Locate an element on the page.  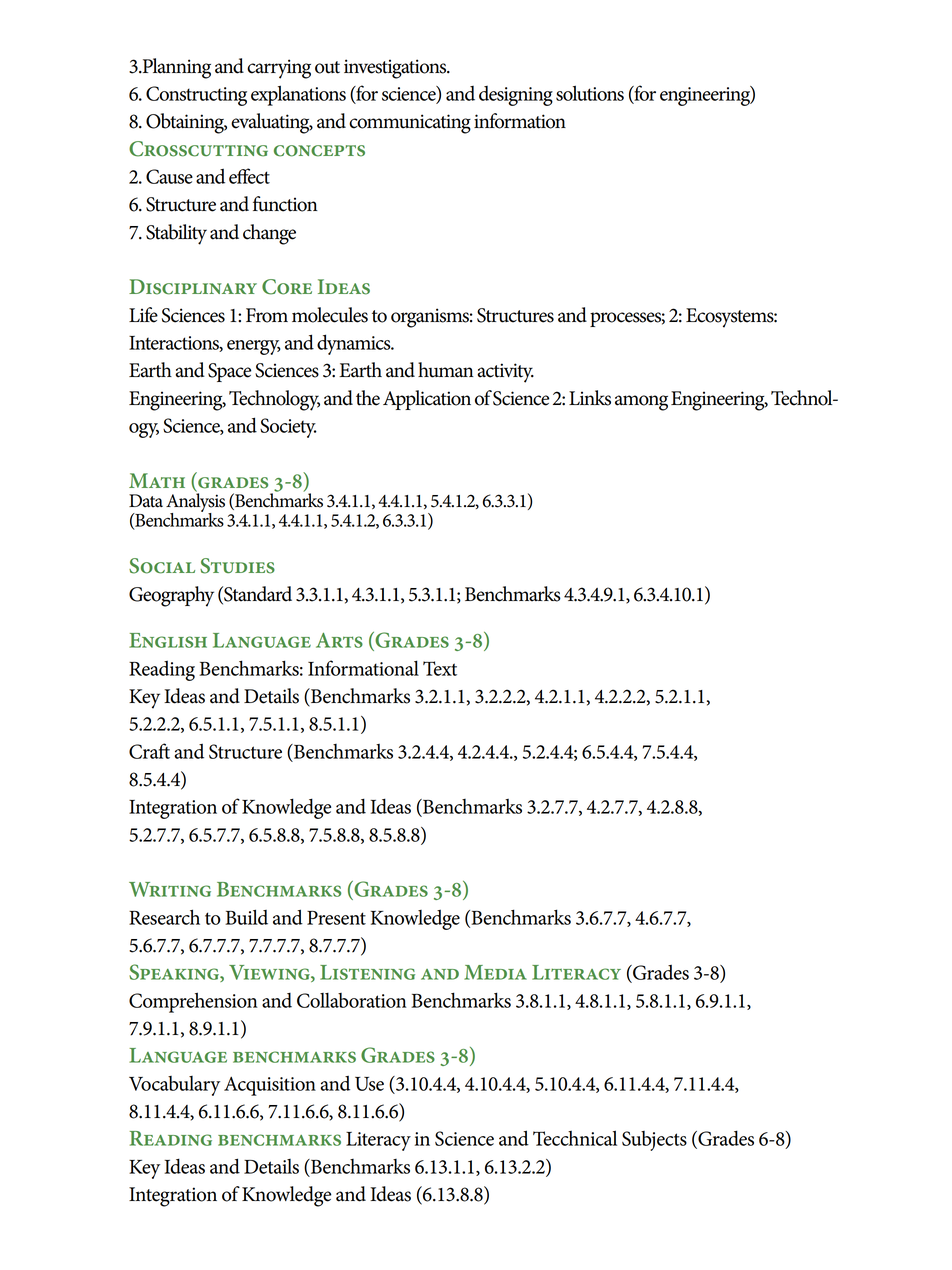
Collaboration is located at coordinates (352, 1000).
